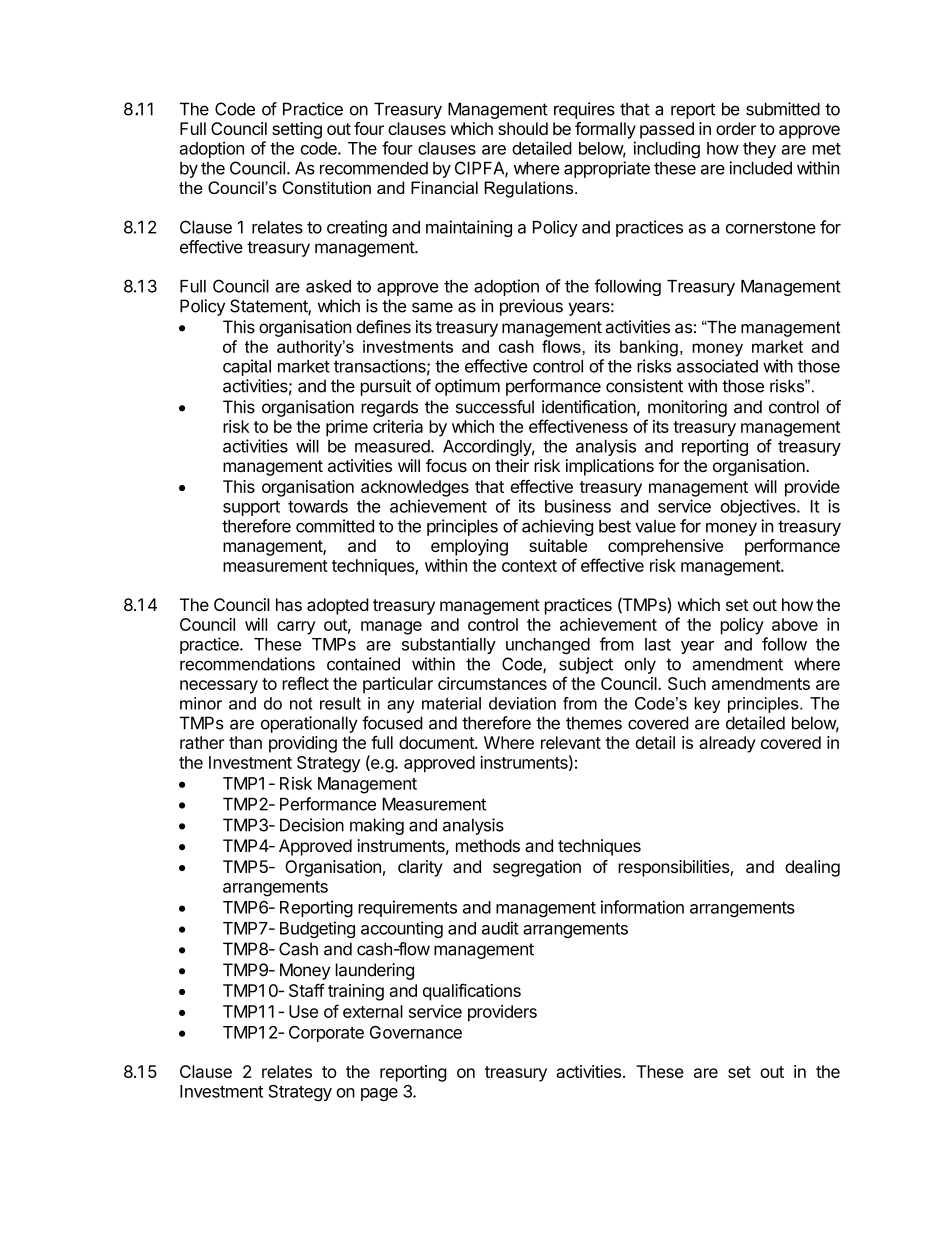 This screenshot has width=952, height=1233. Describe the element at coordinates (529, 566) in the screenshot. I see `context` at that location.
